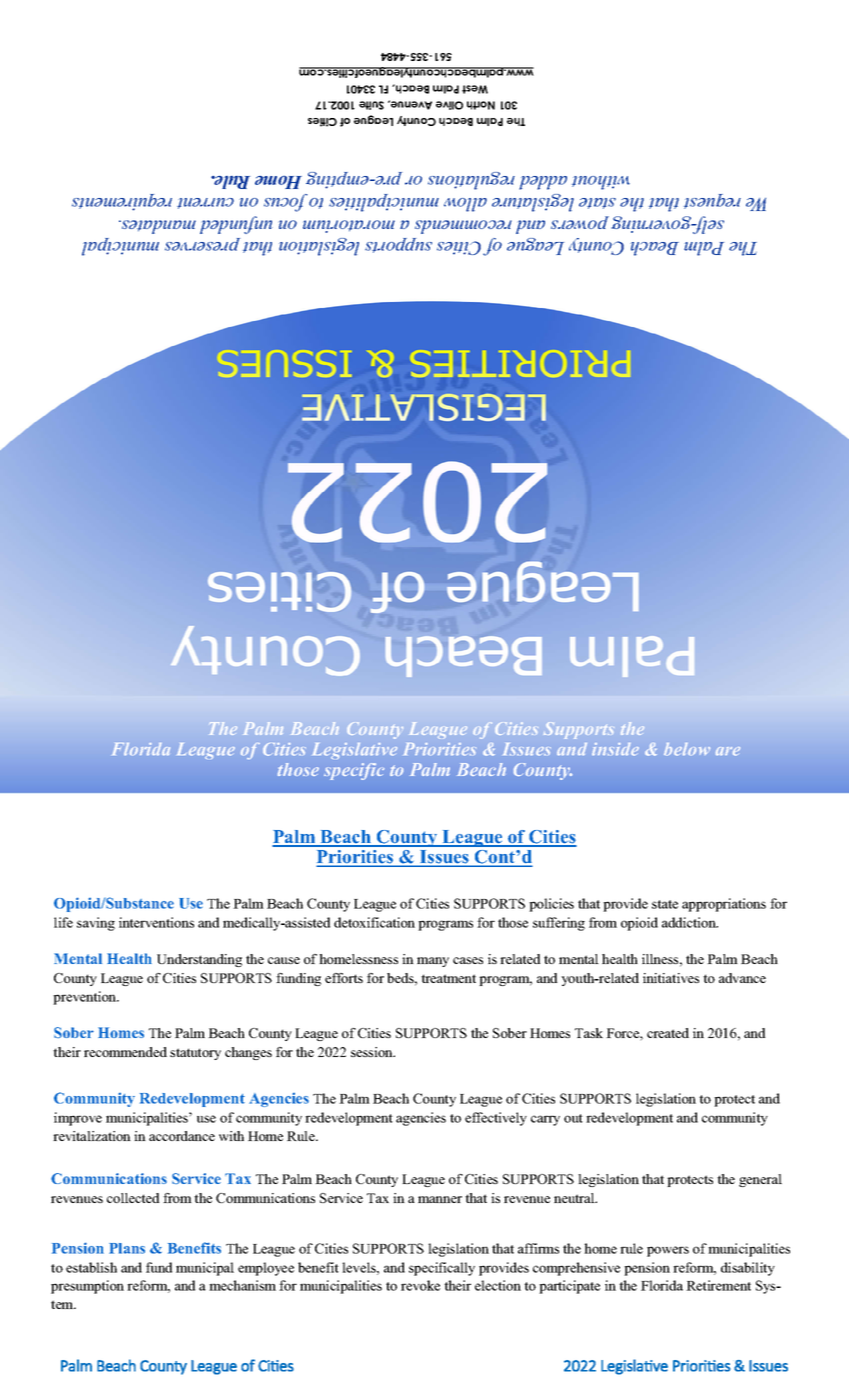 The height and width of the image is (1400, 849). Describe the element at coordinates (156, 922) in the image. I see `interventions` at that location.
